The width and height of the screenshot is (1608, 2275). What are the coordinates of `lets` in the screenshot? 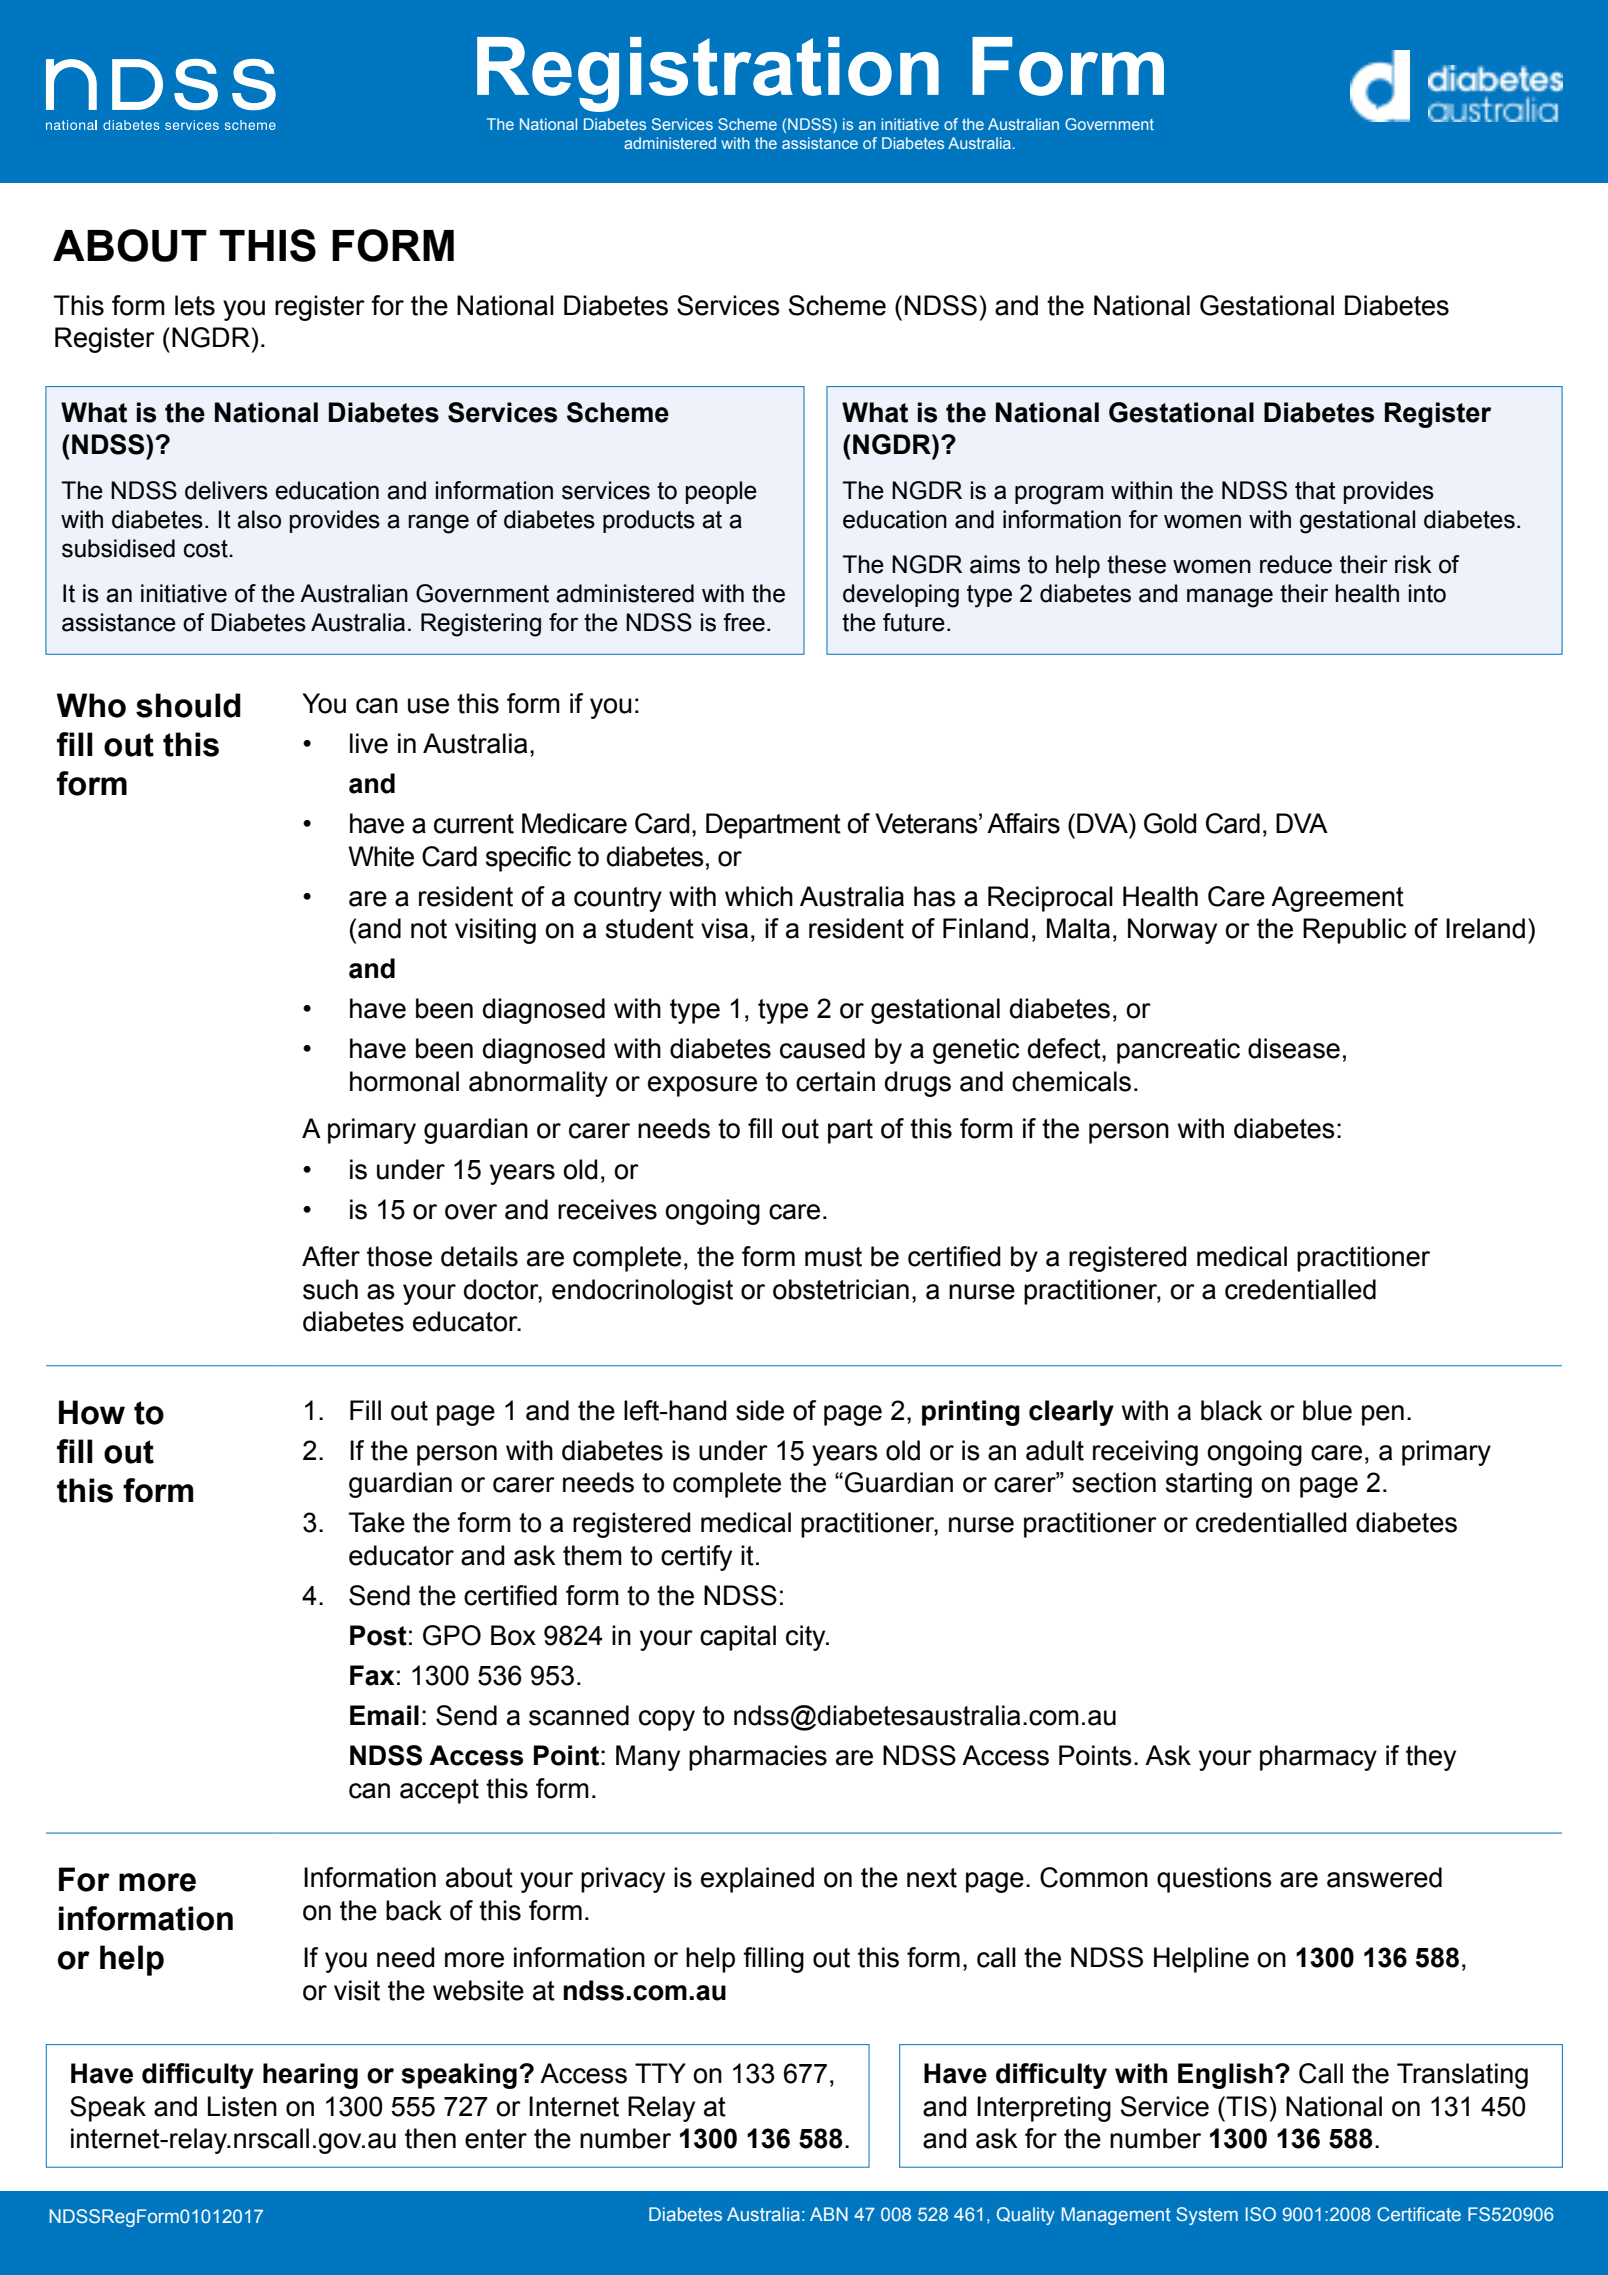 It's located at (195, 305).
